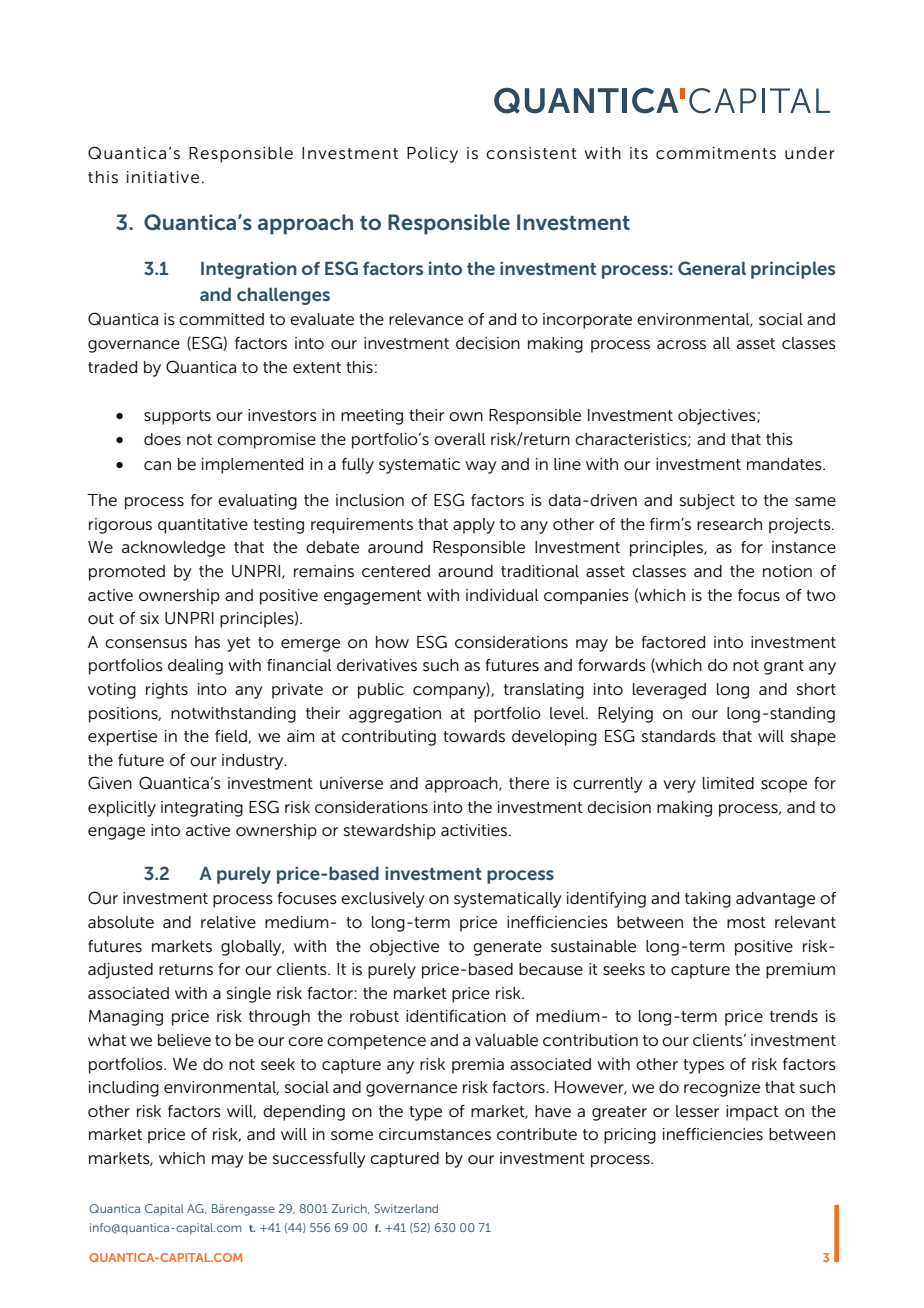 The height and width of the screenshot is (1308, 924). Describe the element at coordinates (502, 595) in the screenshot. I see `individual` at that location.
